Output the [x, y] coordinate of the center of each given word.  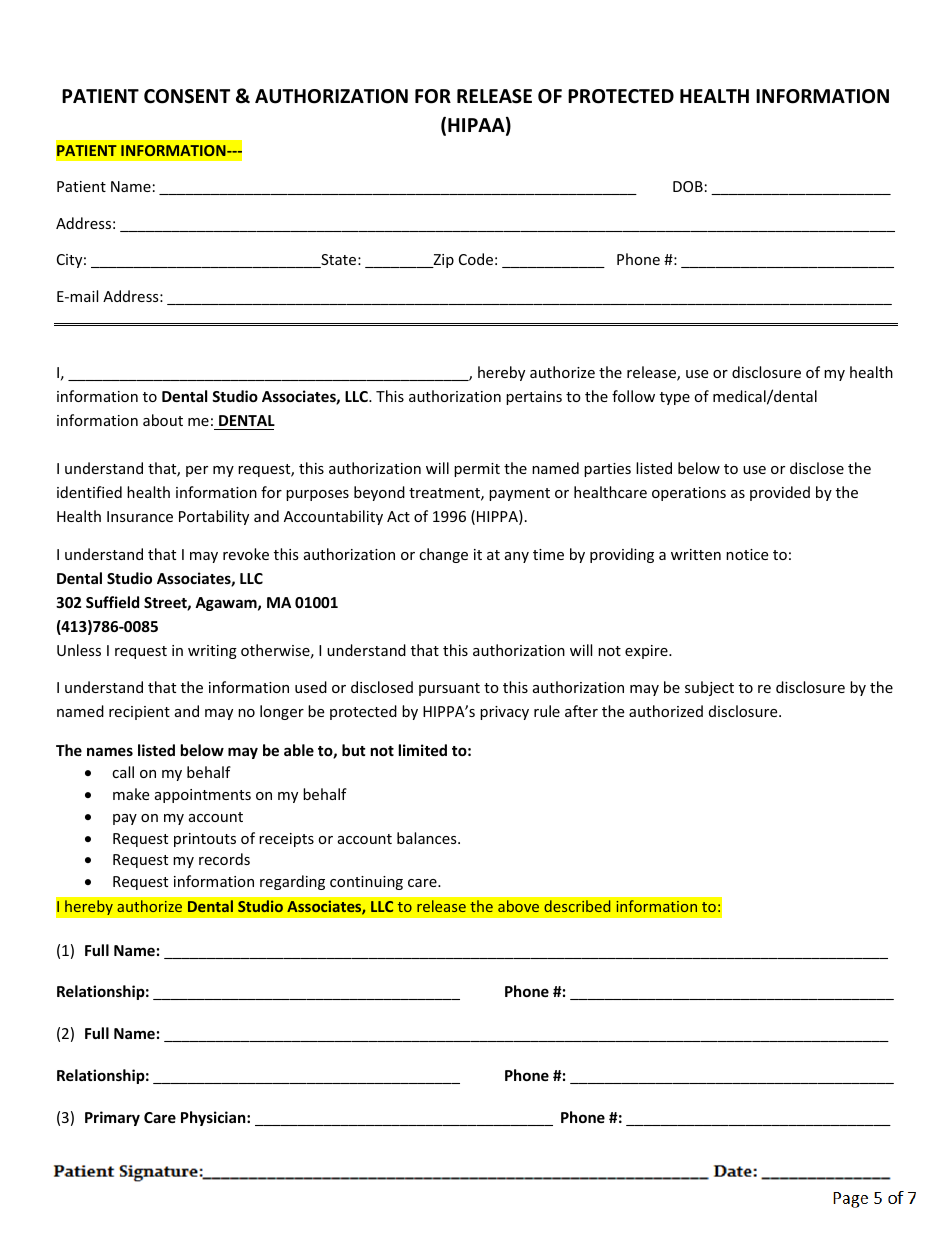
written [696, 554]
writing [212, 652]
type [675, 398]
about [163, 420]
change [443, 555]
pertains [534, 398]
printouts [205, 840]
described [577, 906]
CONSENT [187, 96]
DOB [688, 186]
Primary [112, 1118]
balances [428, 838]
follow [633, 396]
